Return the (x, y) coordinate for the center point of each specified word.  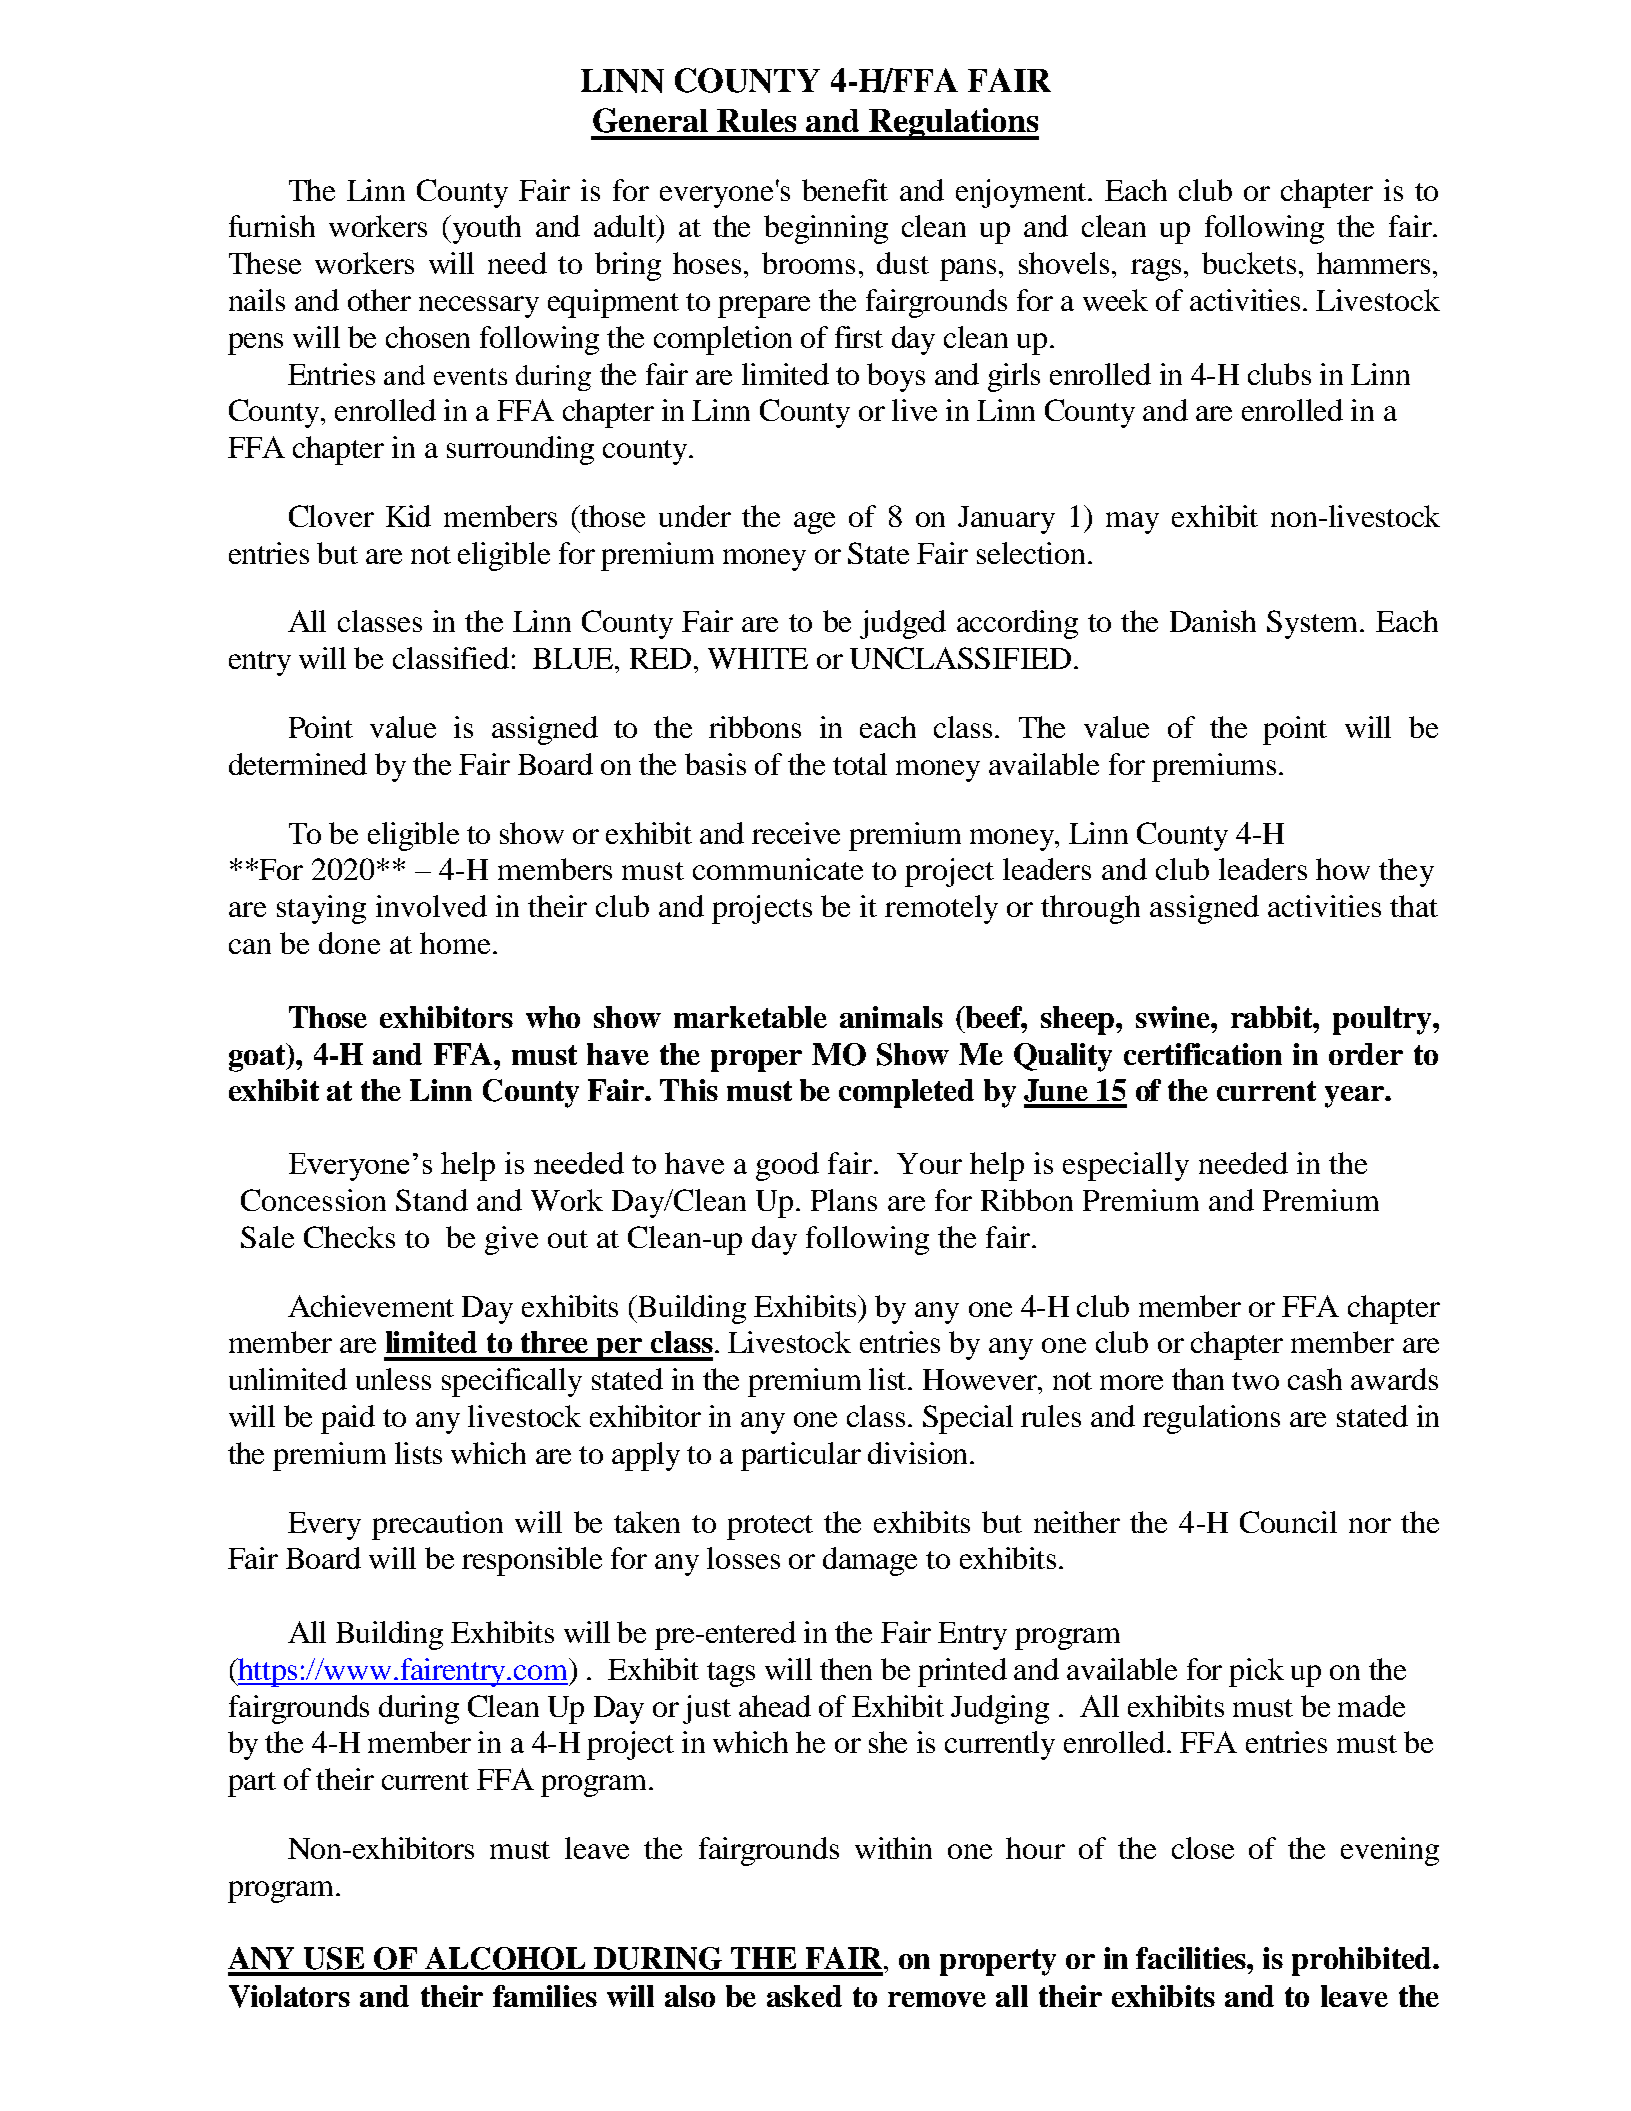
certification (1203, 1054)
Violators (289, 1996)
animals (891, 1017)
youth (487, 229)
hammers (1373, 263)
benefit (845, 190)
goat (258, 1057)
